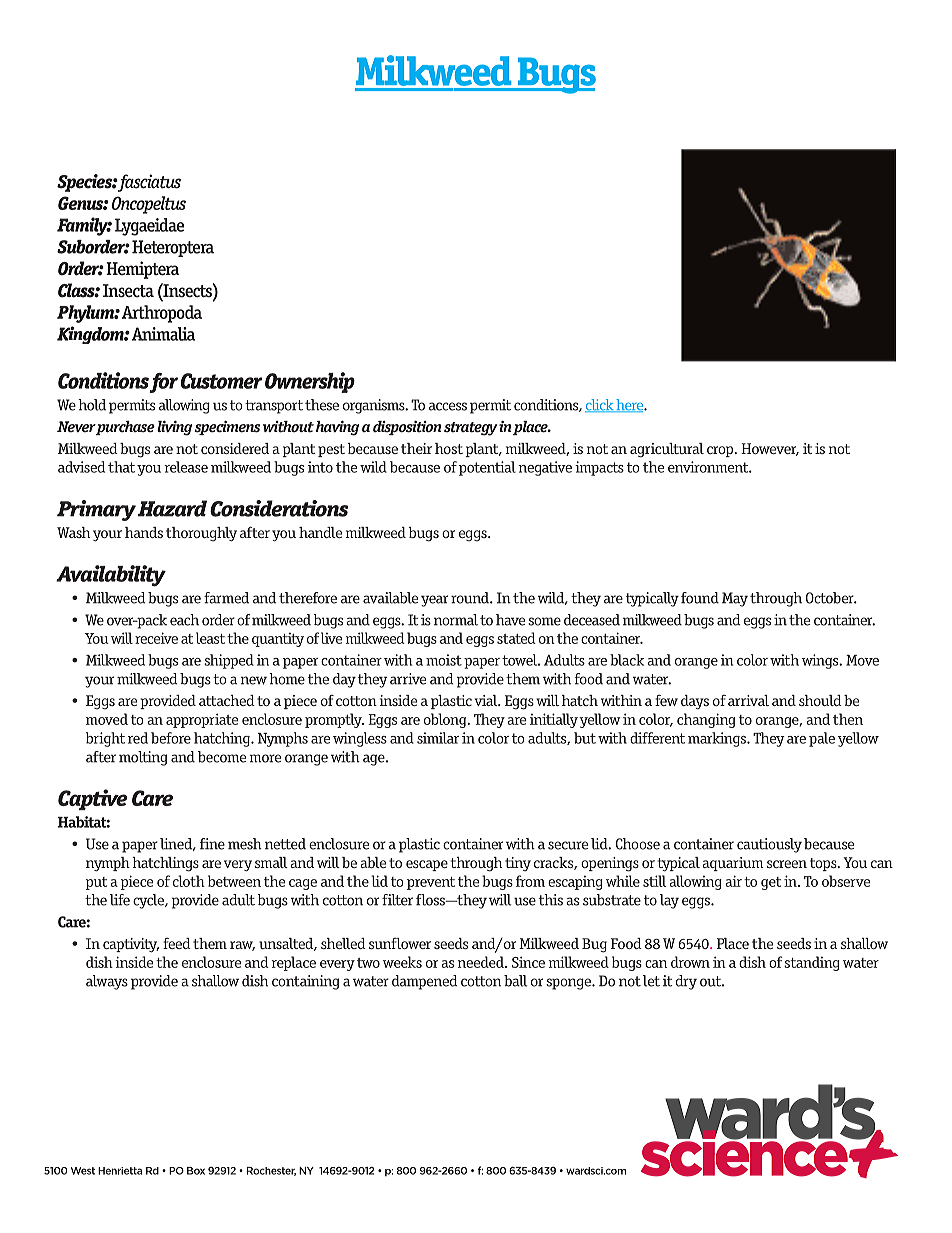  What do you see at coordinates (769, 845) in the screenshot?
I see `cautiously` at bounding box center [769, 845].
